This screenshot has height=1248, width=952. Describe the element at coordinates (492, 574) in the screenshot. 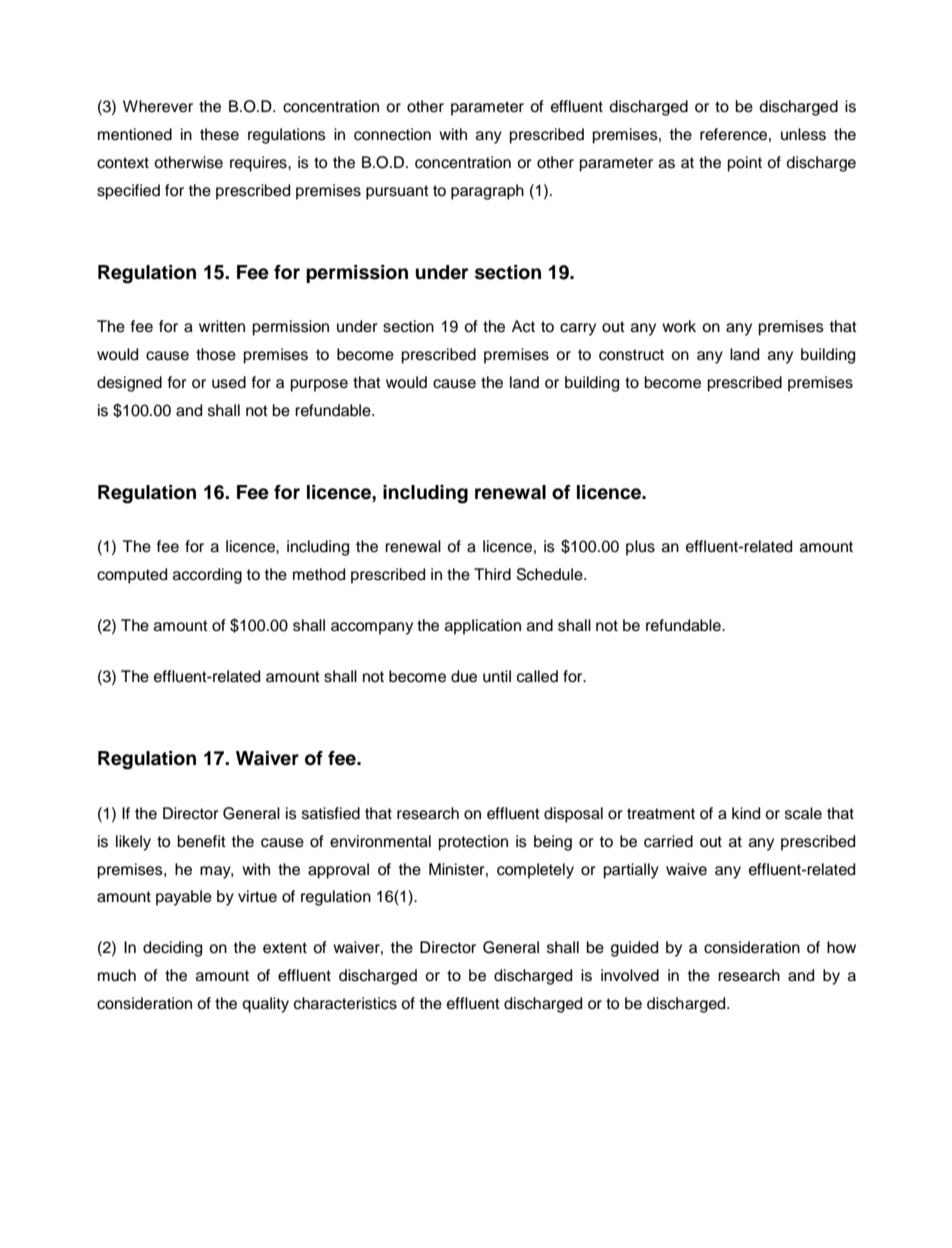

I see `Third` at that location.
